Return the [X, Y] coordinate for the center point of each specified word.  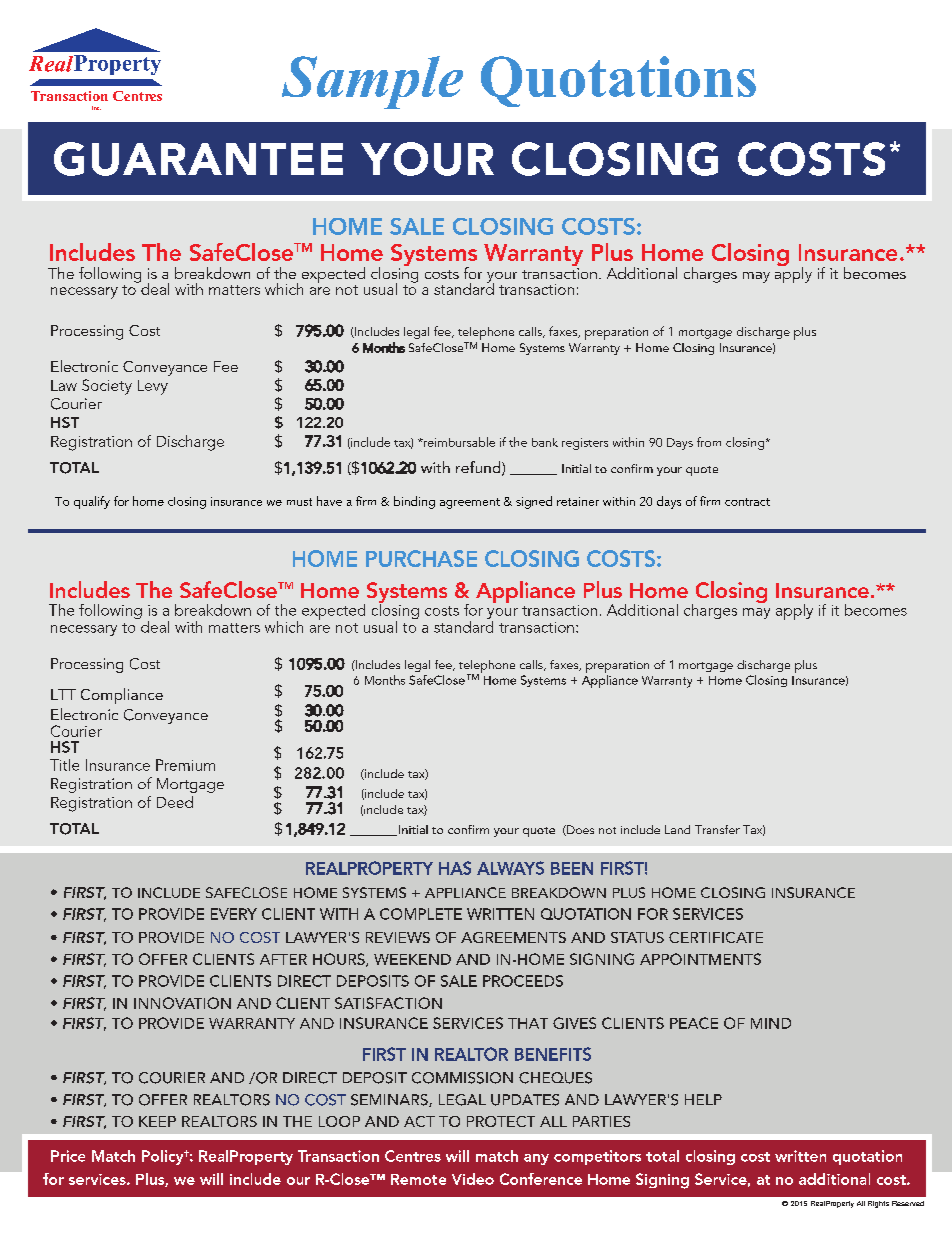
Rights [878, 1204]
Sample [372, 82]
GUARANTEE [198, 159]
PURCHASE [421, 558]
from [709, 442]
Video [473, 1179]
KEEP [157, 1121]
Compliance [122, 696]
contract [747, 502]
